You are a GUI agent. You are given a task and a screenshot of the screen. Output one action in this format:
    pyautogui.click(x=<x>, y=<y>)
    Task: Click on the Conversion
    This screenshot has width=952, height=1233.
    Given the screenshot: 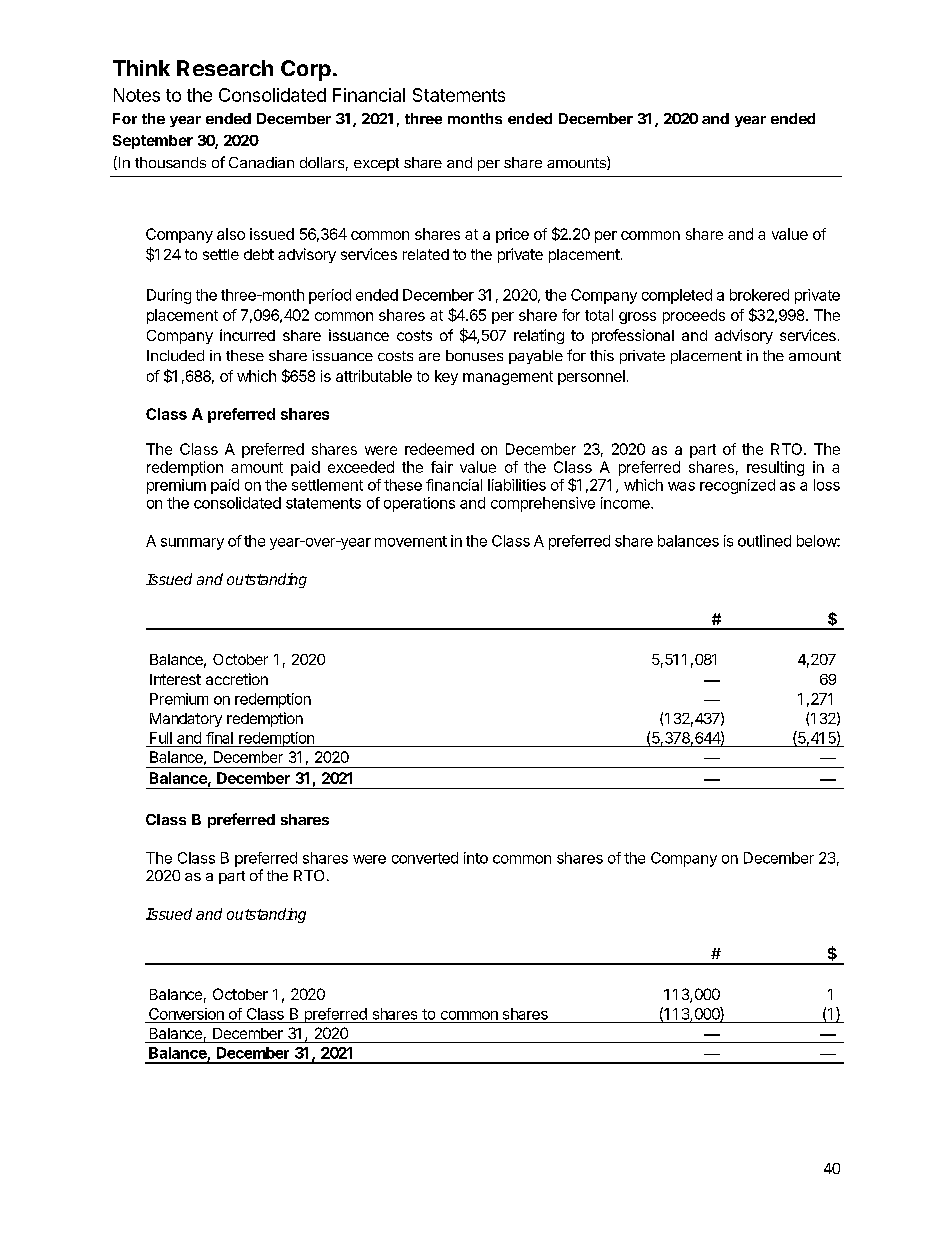 What is the action you would take?
    pyautogui.click(x=186, y=1014)
